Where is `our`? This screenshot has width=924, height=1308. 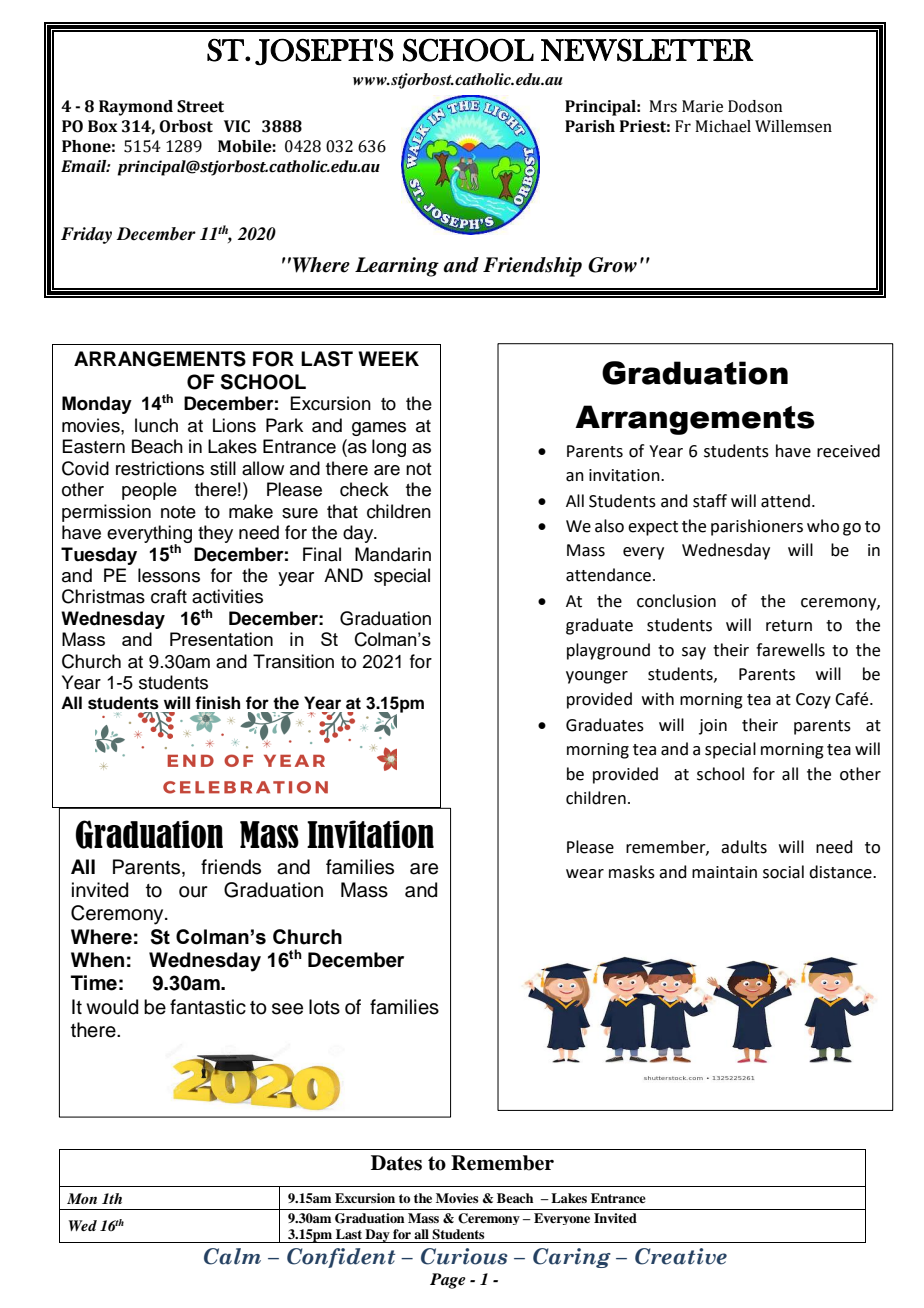 our is located at coordinates (193, 892).
